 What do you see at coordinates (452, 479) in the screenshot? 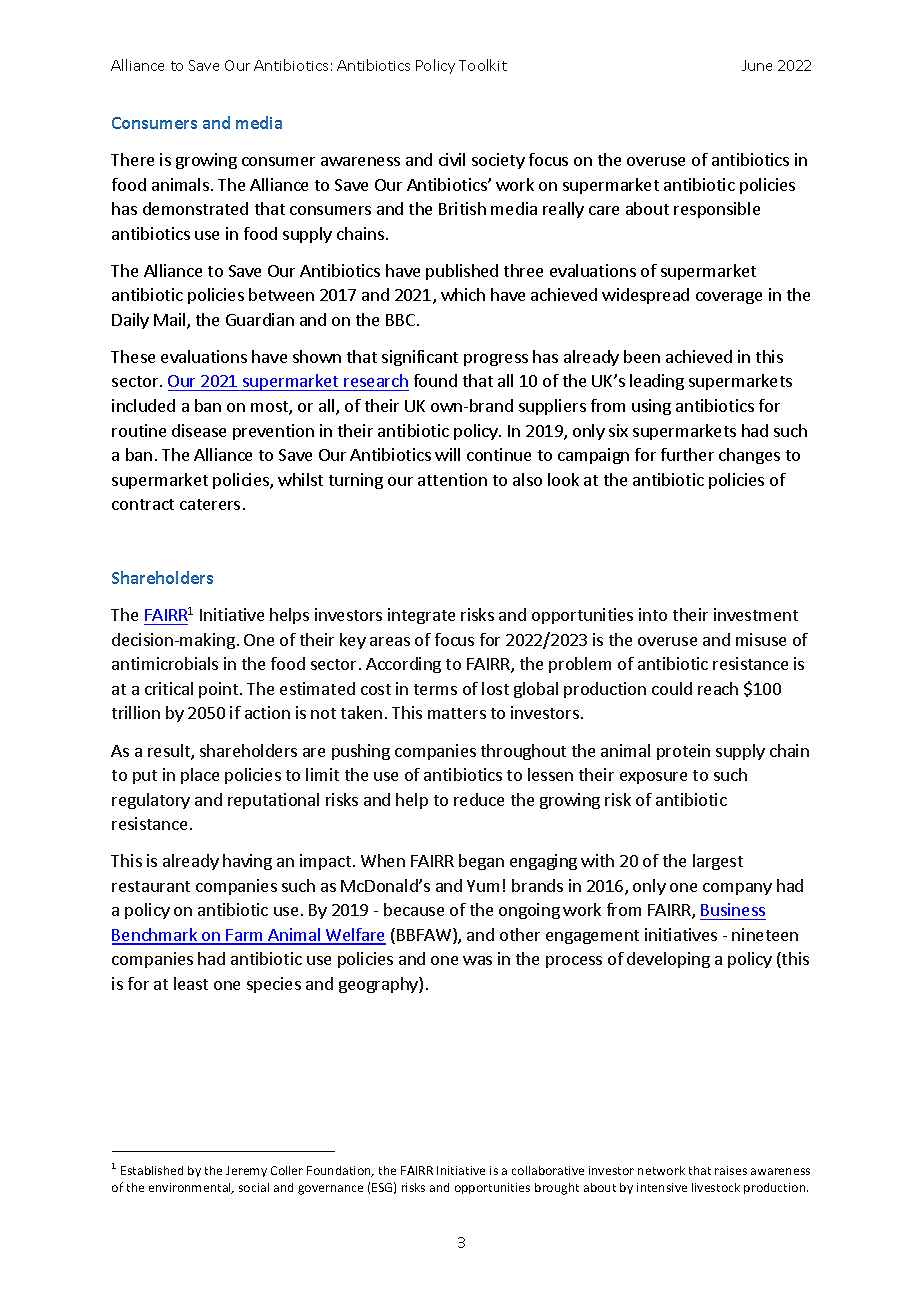
I see `attention` at bounding box center [452, 479].
